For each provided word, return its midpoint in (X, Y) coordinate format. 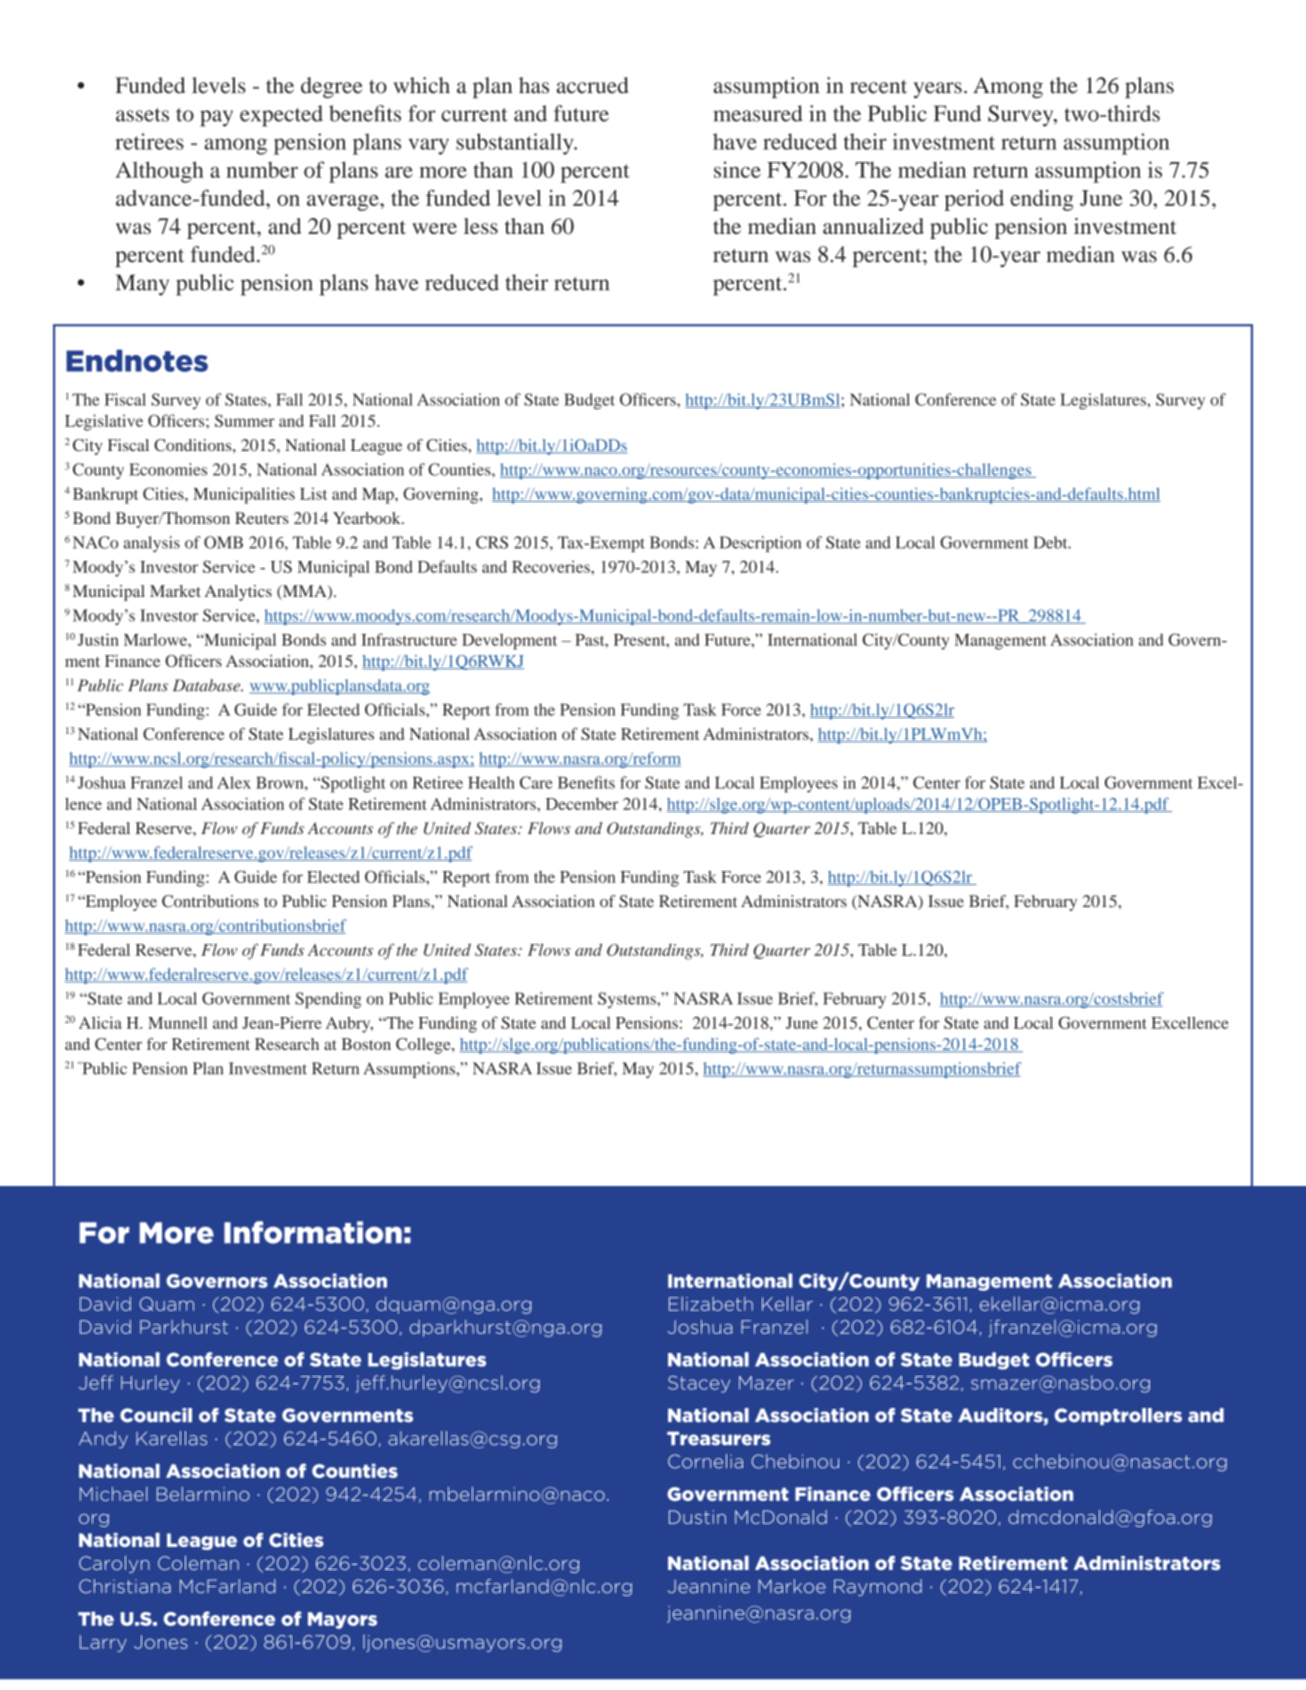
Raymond (878, 1587)
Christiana (125, 1586)
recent (878, 87)
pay (216, 118)
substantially (516, 144)
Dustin (697, 1517)
